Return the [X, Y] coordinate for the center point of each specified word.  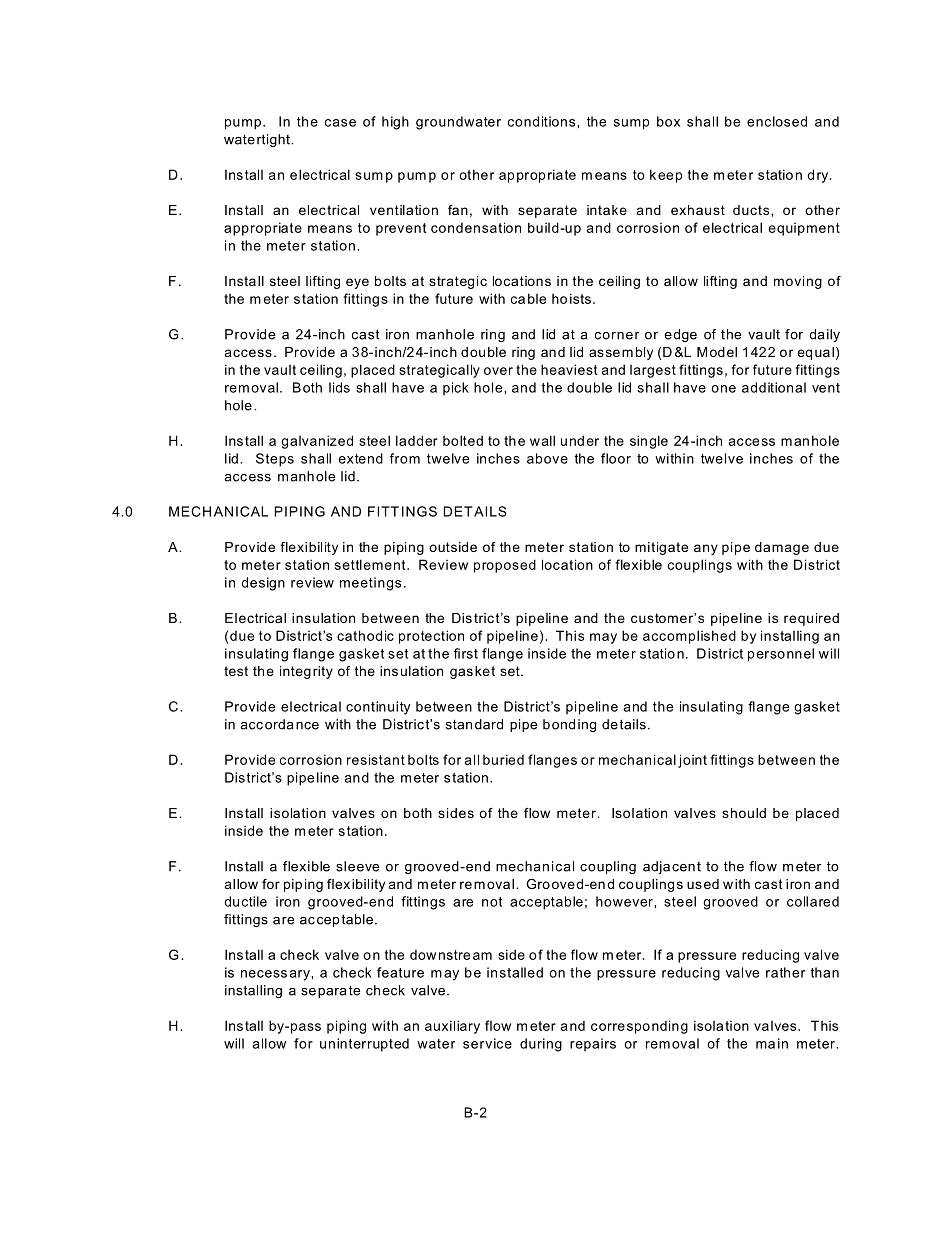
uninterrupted [364, 1045]
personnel [781, 655]
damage [782, 548]
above [547, 458]
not [492, 902]
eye [357, 283]
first [466, 653]
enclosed [777, 121]
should [744, 813]
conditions [543, 121]
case [340, 123]
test [236, 671]
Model [717, 352]
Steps [275, 460]
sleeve [357, 866]
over [498, 371]
